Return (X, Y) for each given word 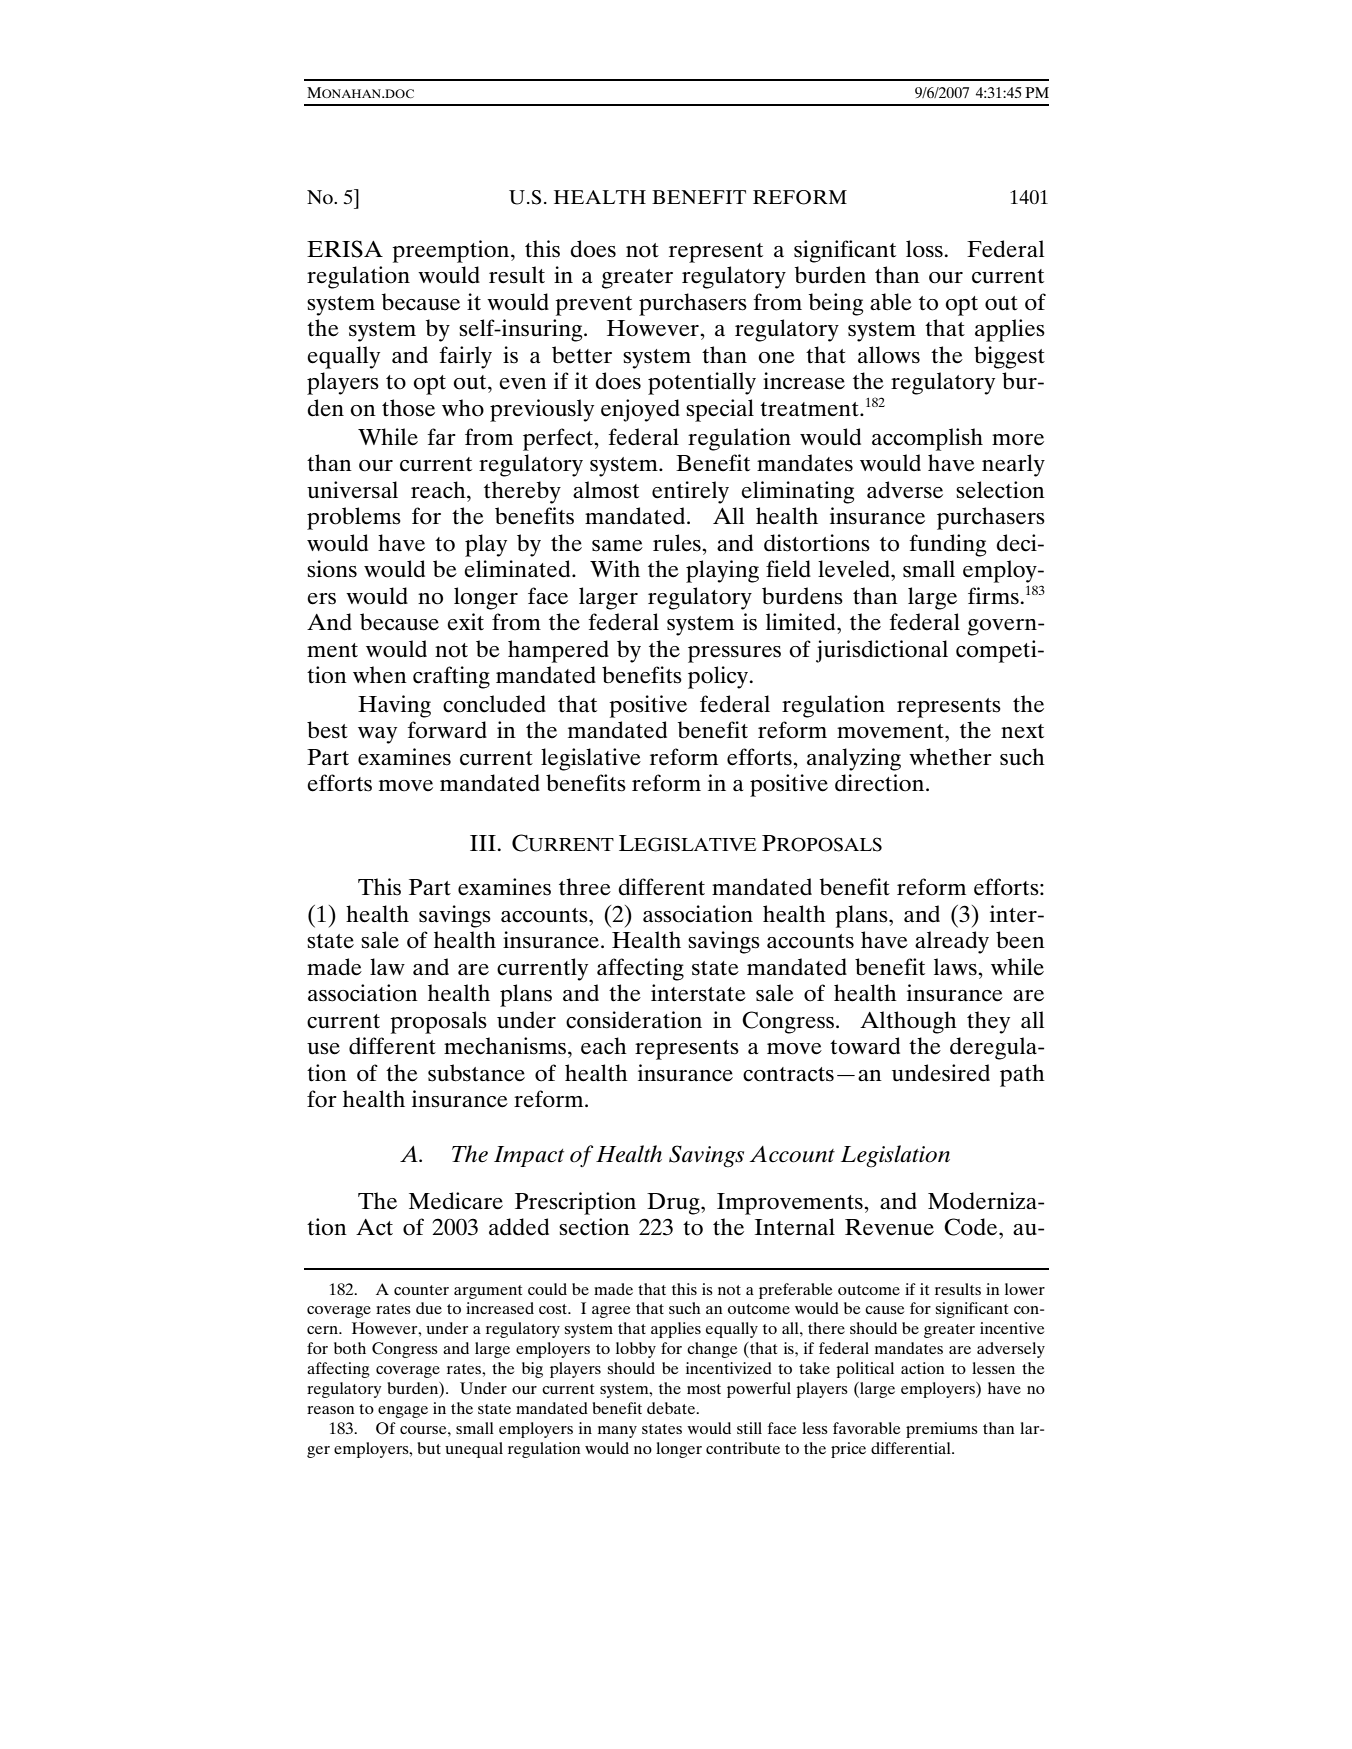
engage (403, 1412)
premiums (942, 1430)
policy (719, 677)
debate (672, 1408)
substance (476, 1073)
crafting (451, 677)
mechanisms (505, 1046)
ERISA (345, 249)
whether (950, 757)
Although (908, 1022)
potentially (702, 383)
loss (924, 249)
